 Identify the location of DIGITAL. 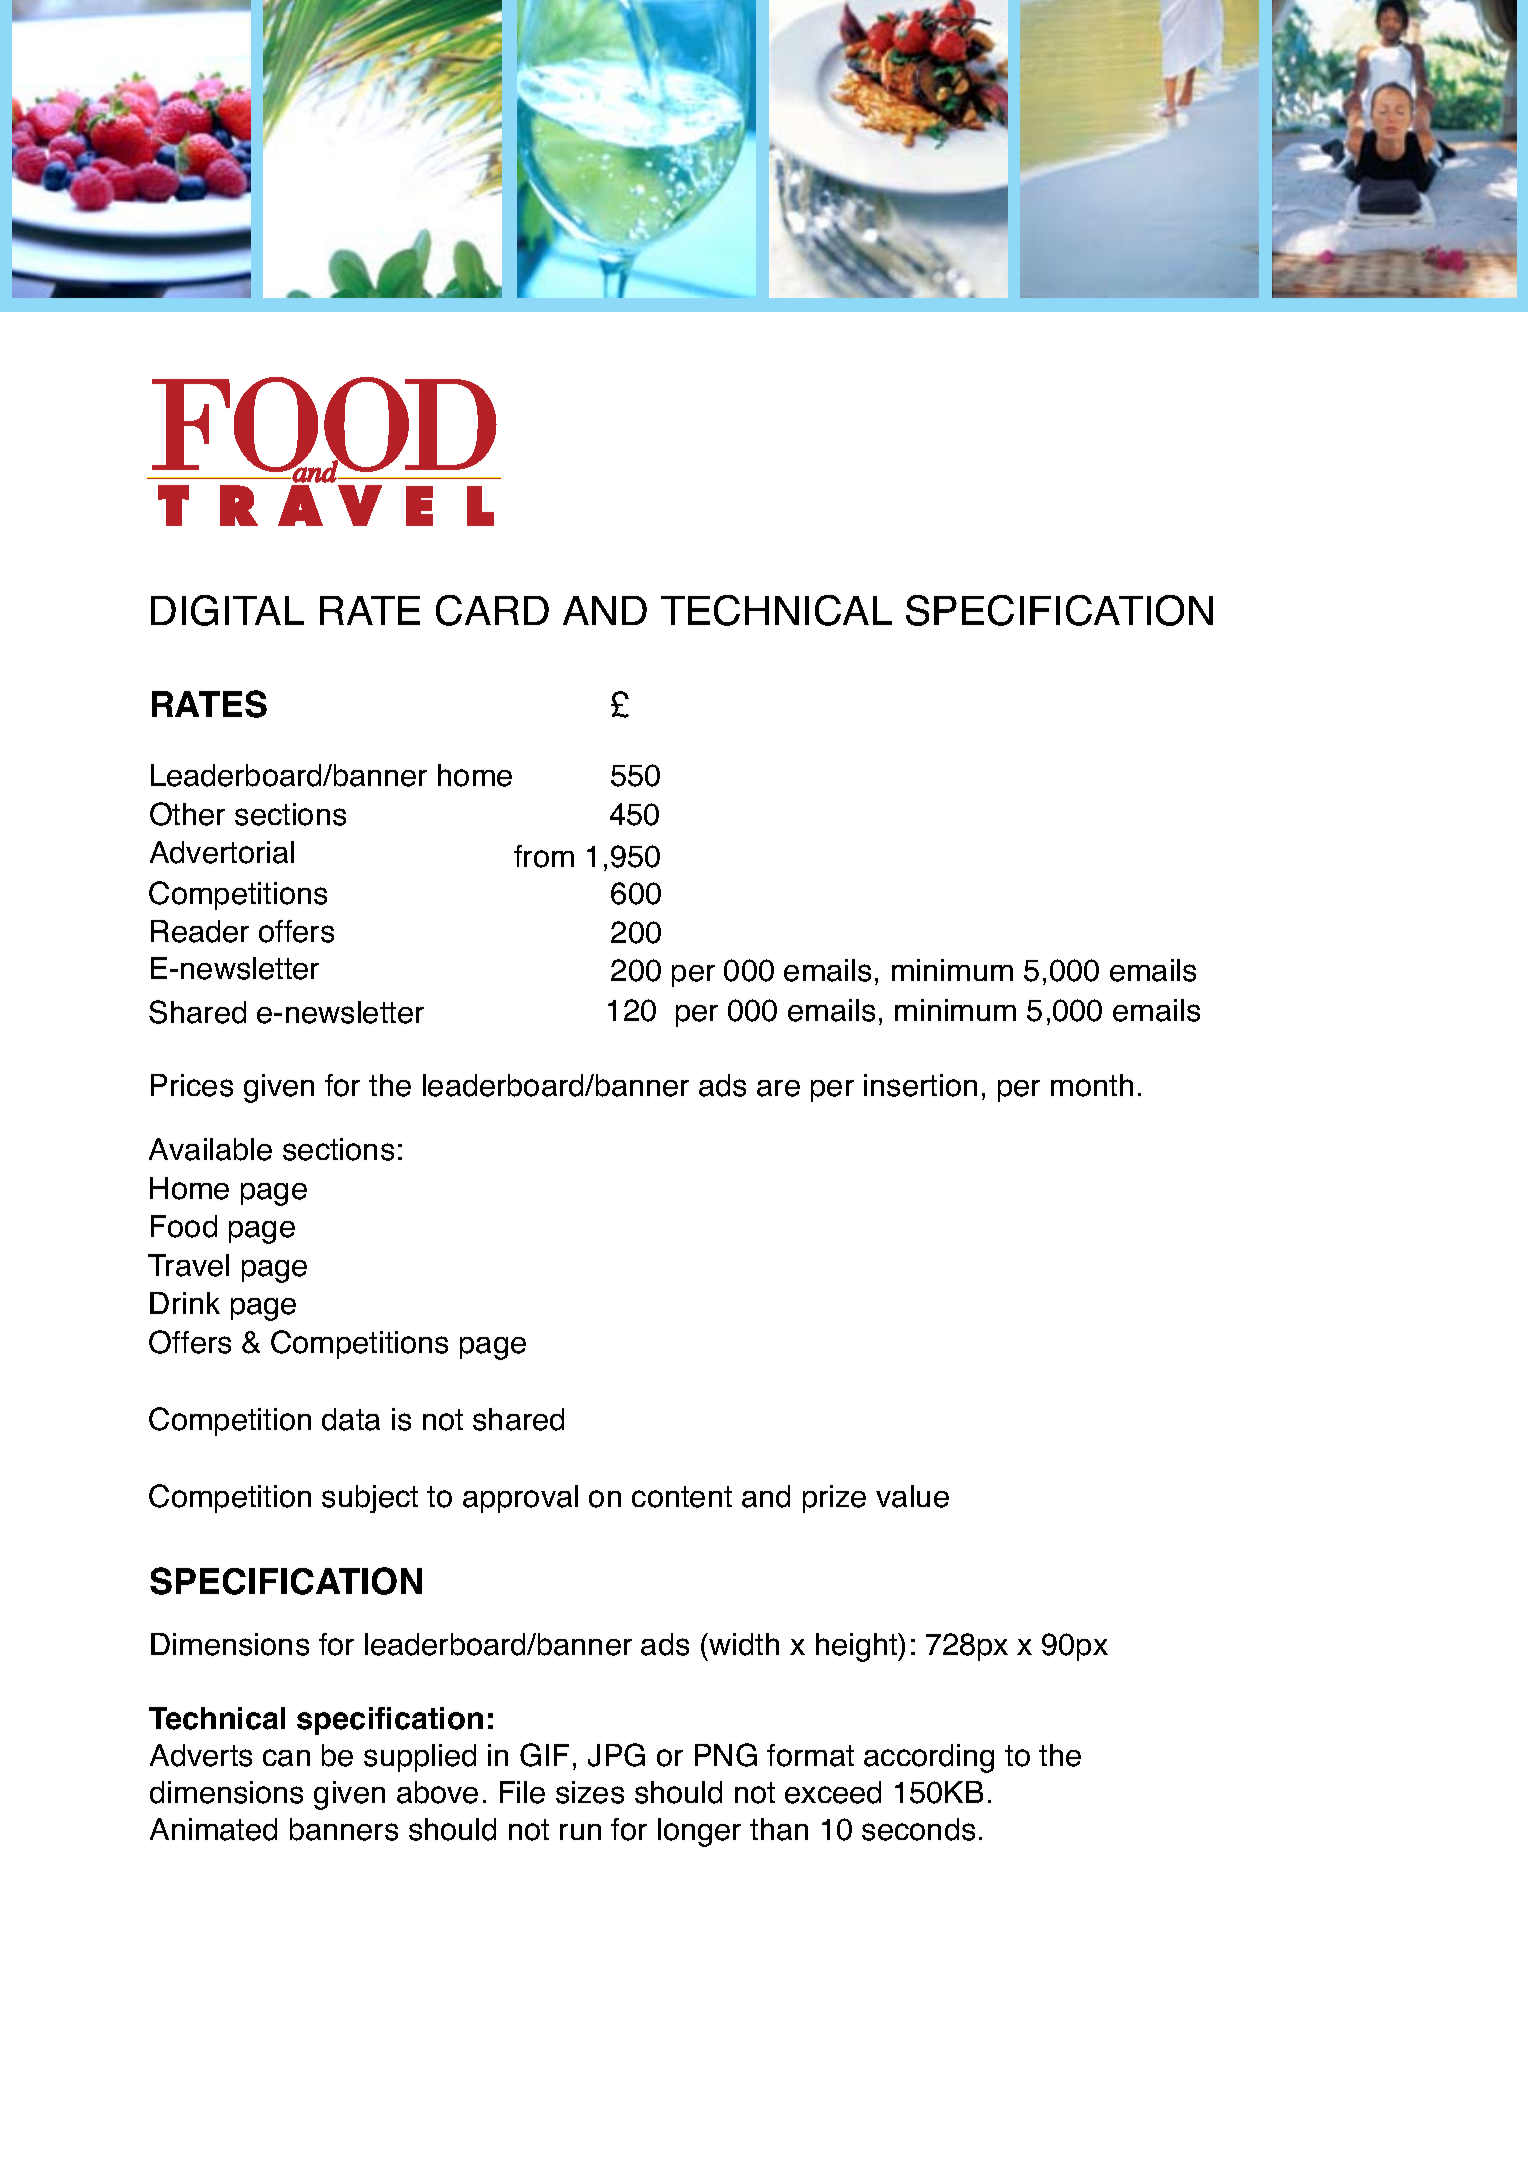
(227, 610).
